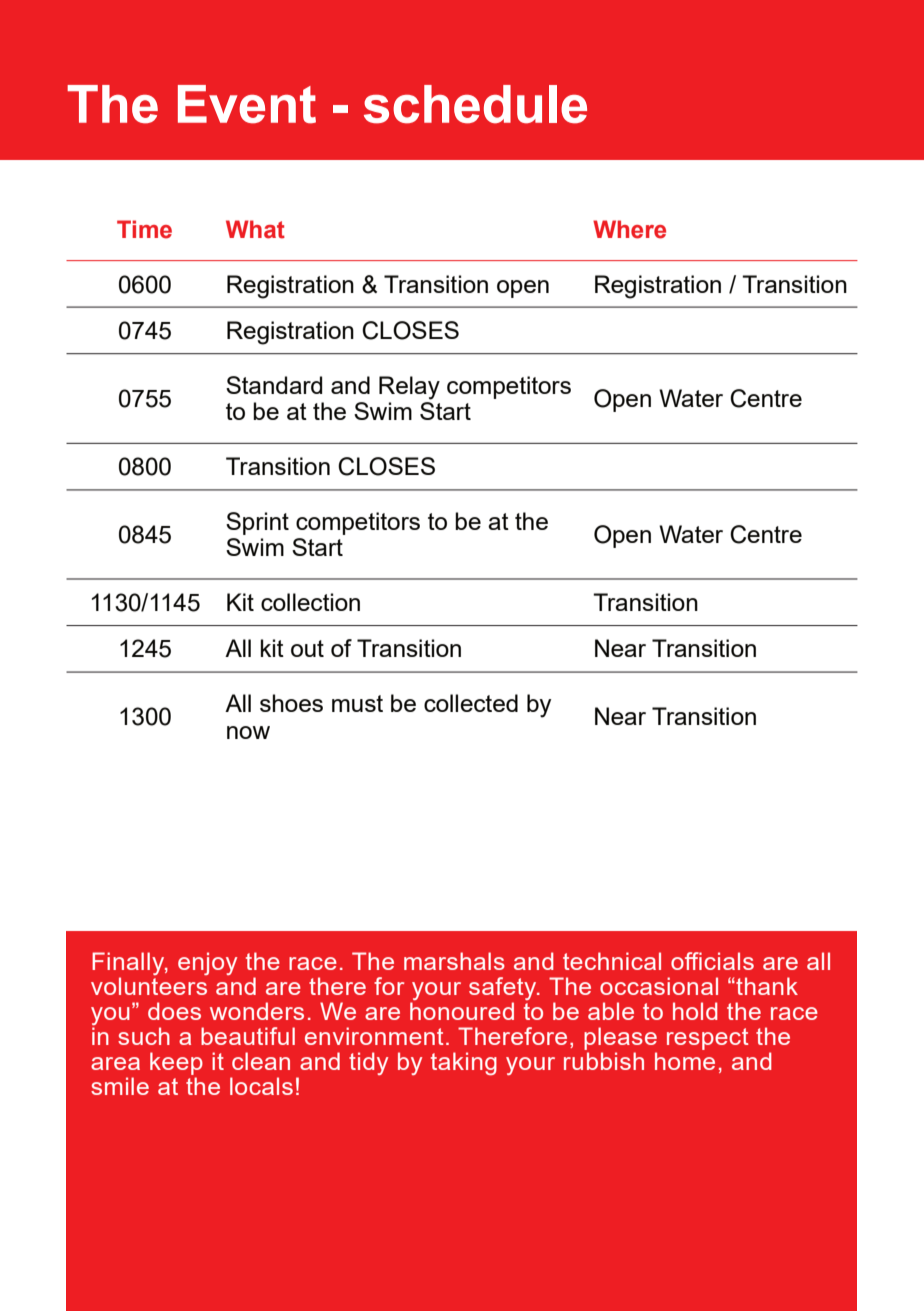 The height and width of the page is (1311, 924). What do you see at coordinates (475, 104) in the page?
I see `schedule` at bounding box center [475, 104].
